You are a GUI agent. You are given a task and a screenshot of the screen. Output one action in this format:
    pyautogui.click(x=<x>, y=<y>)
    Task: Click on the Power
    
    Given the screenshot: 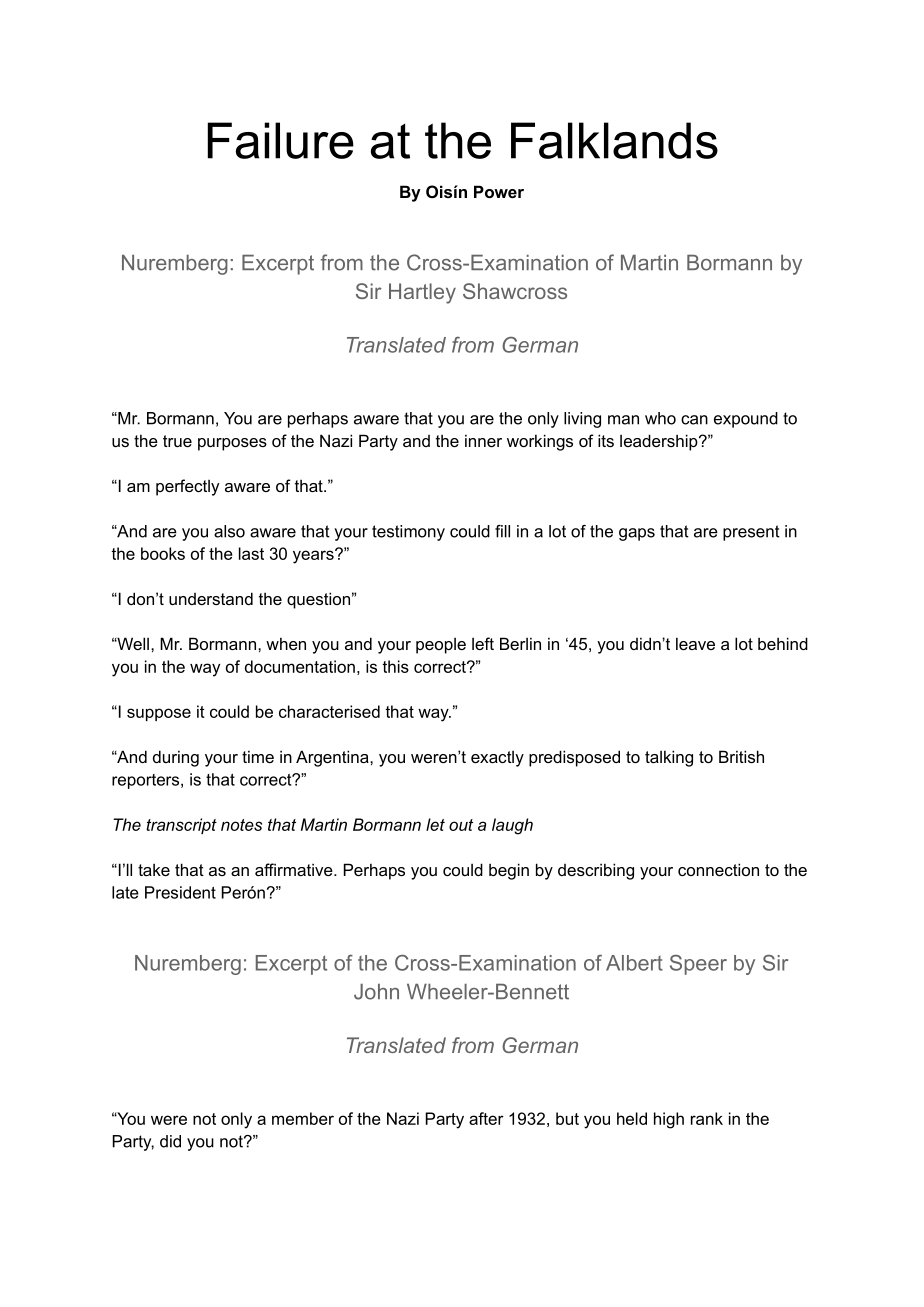 What is the action you would take?
    pyautogui.click(x=499, y=191)
